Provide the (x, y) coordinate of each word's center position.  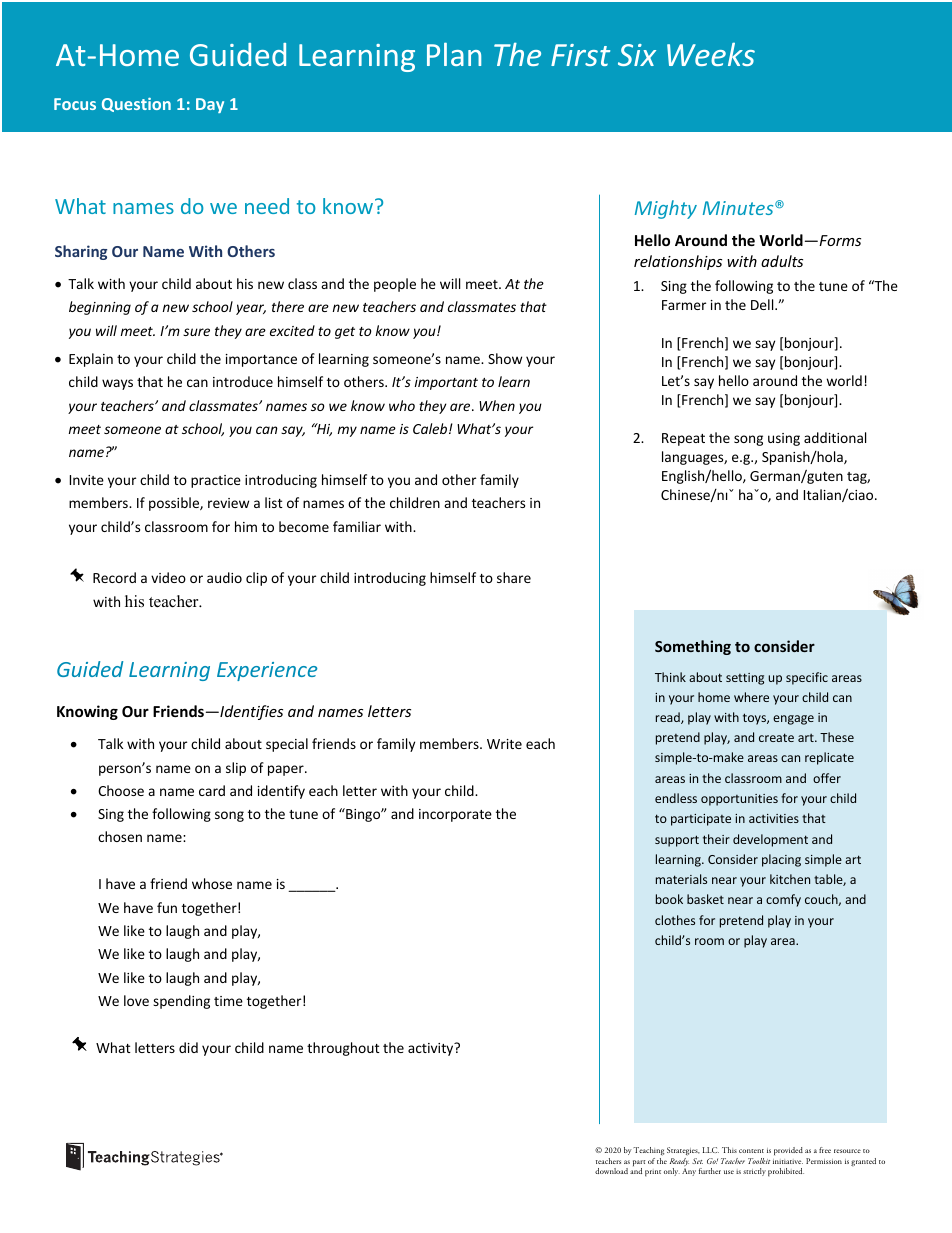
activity (432, 1049)
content (751, 1151)
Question (136, 105)
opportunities (739, 800)
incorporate (455, 815)
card (212, 790)
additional (835, 437)
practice (216, 481)
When (497, 405)
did (188, 1047)
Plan (454, 54)
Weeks (711, 54)
